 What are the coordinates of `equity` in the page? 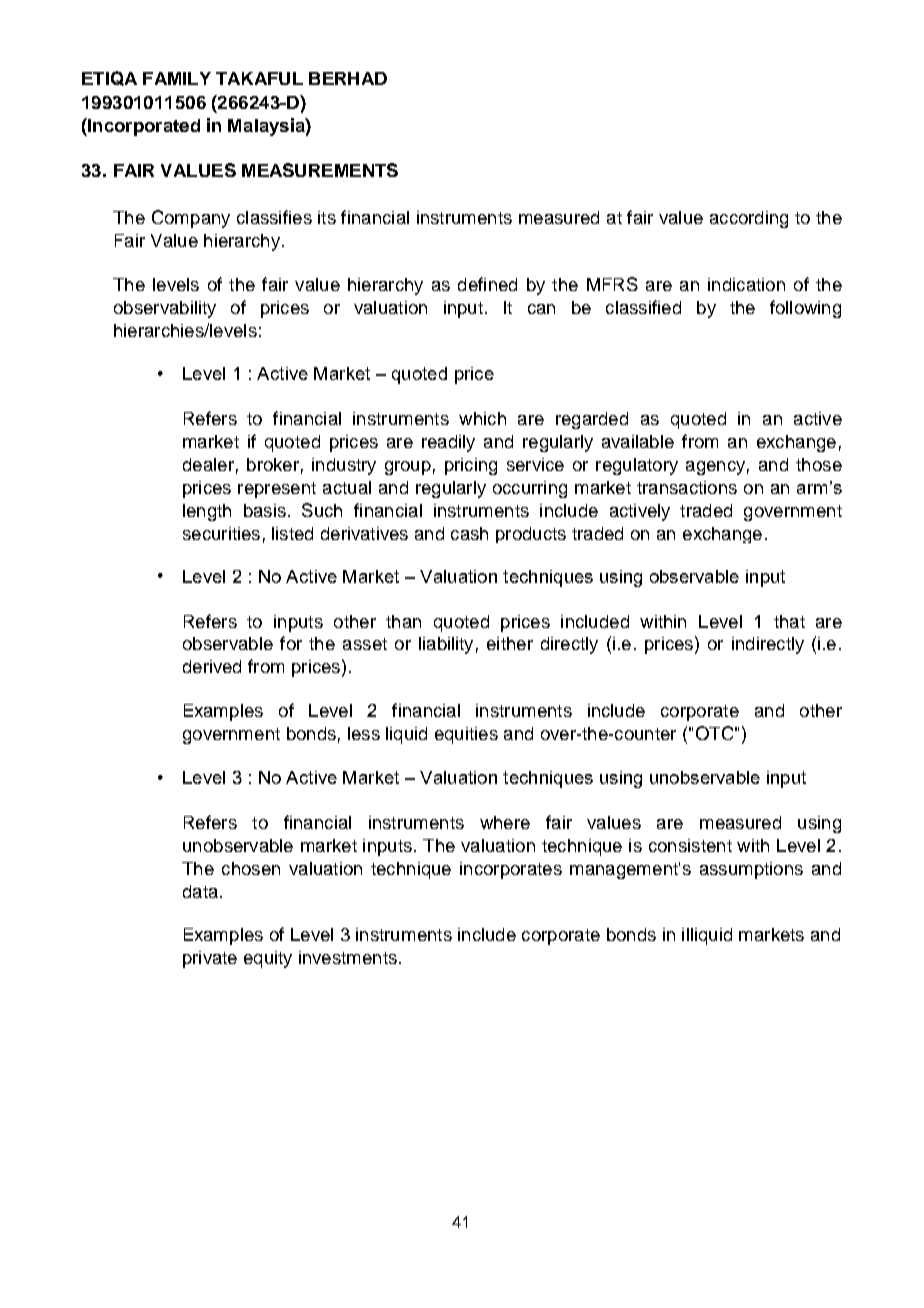 It's located at (268, 959).
